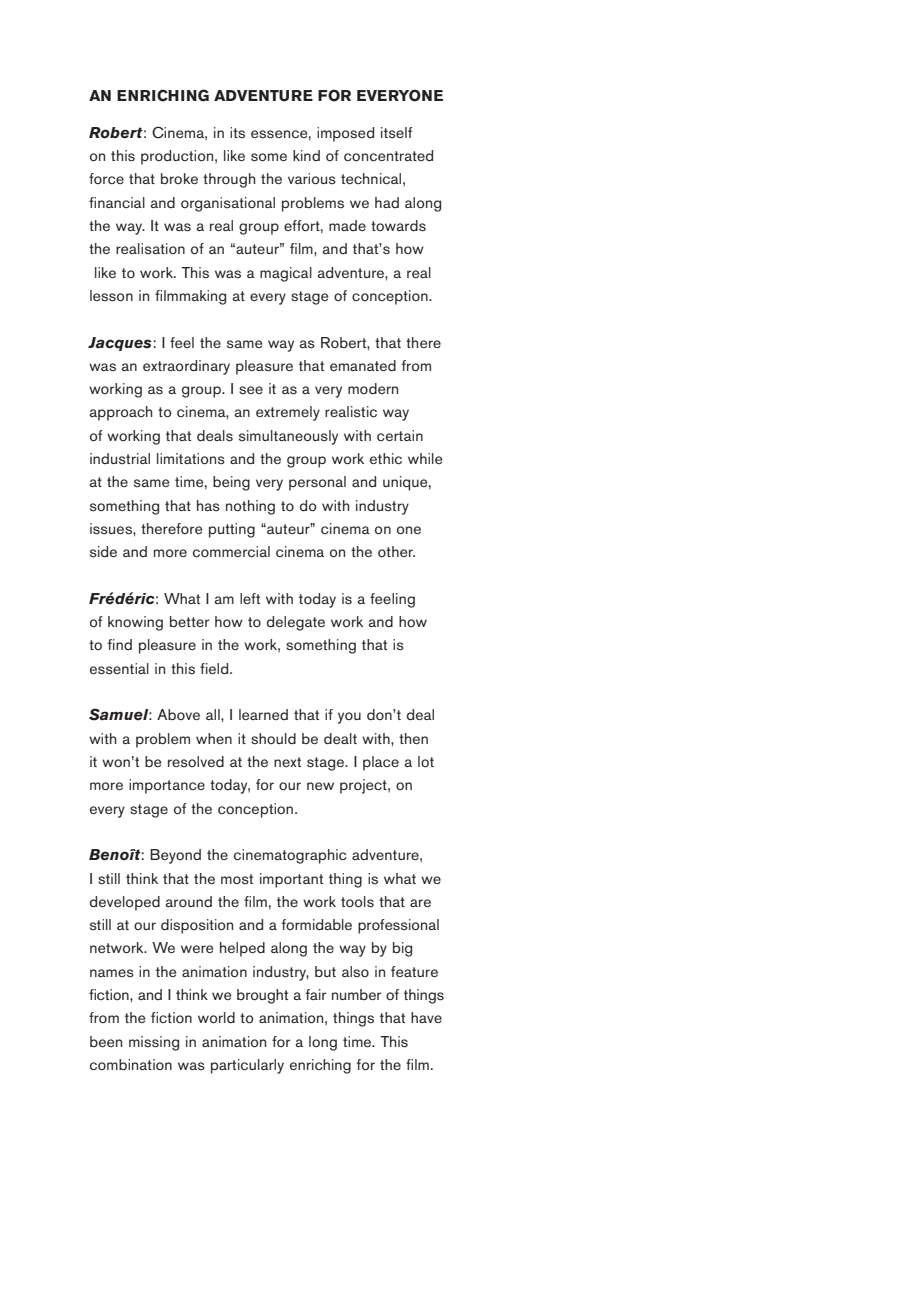 This image has width=924, height=1308. What do you see at coordinates (381, 763) in the image?
I see `place` at bounding box center [381, 763].
